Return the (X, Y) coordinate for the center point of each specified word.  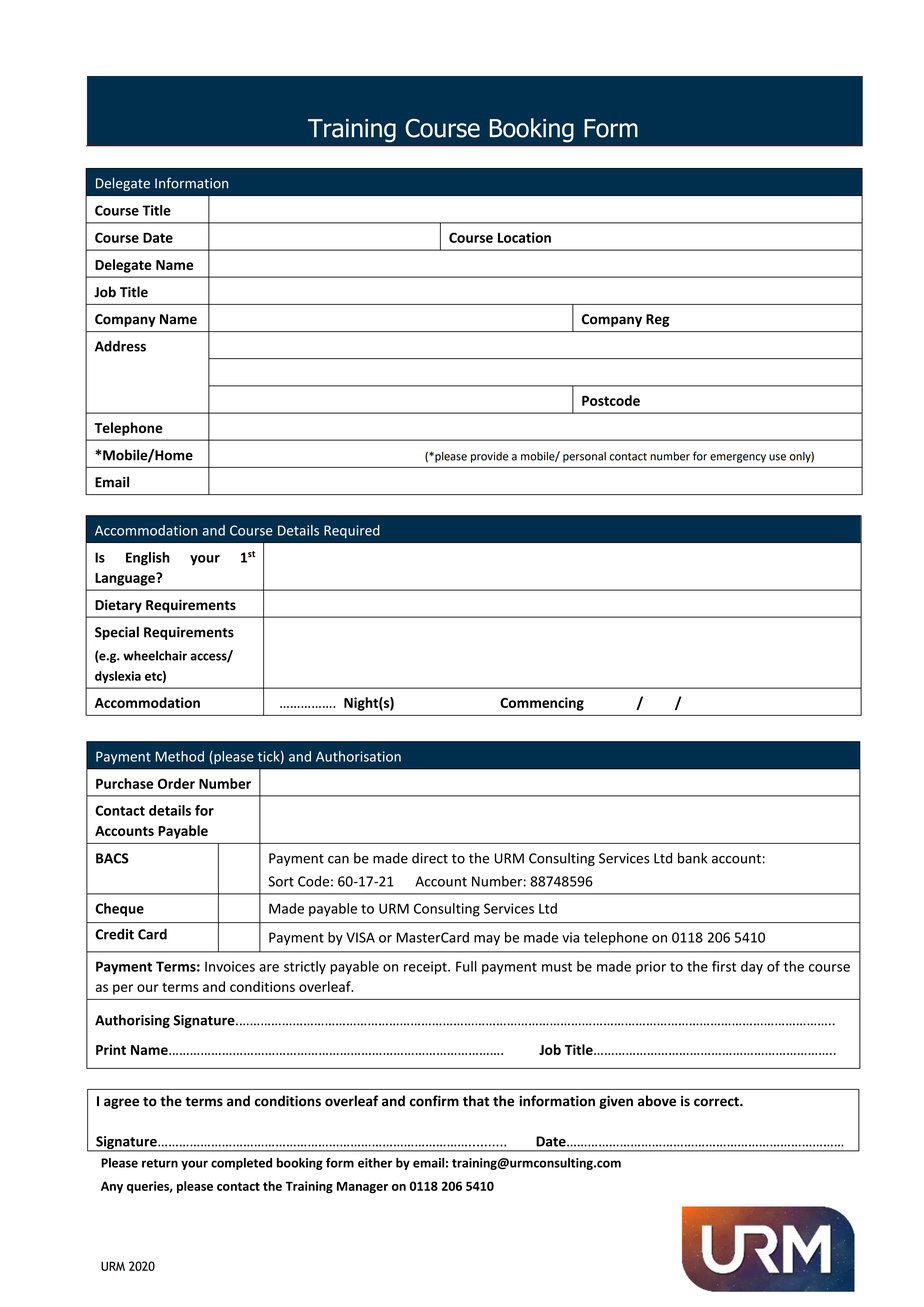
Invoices (230, 966)
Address (120, 346)
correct (717, 1102)
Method (180, 756)
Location (524, 237)
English (148, 559)
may (487, 940)
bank (692, 858)
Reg (658, 320)
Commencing (542, 704)
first (724, 966)
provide (489, 457)
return (160, 1163)
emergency (738, 458)
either (375, 1163)
